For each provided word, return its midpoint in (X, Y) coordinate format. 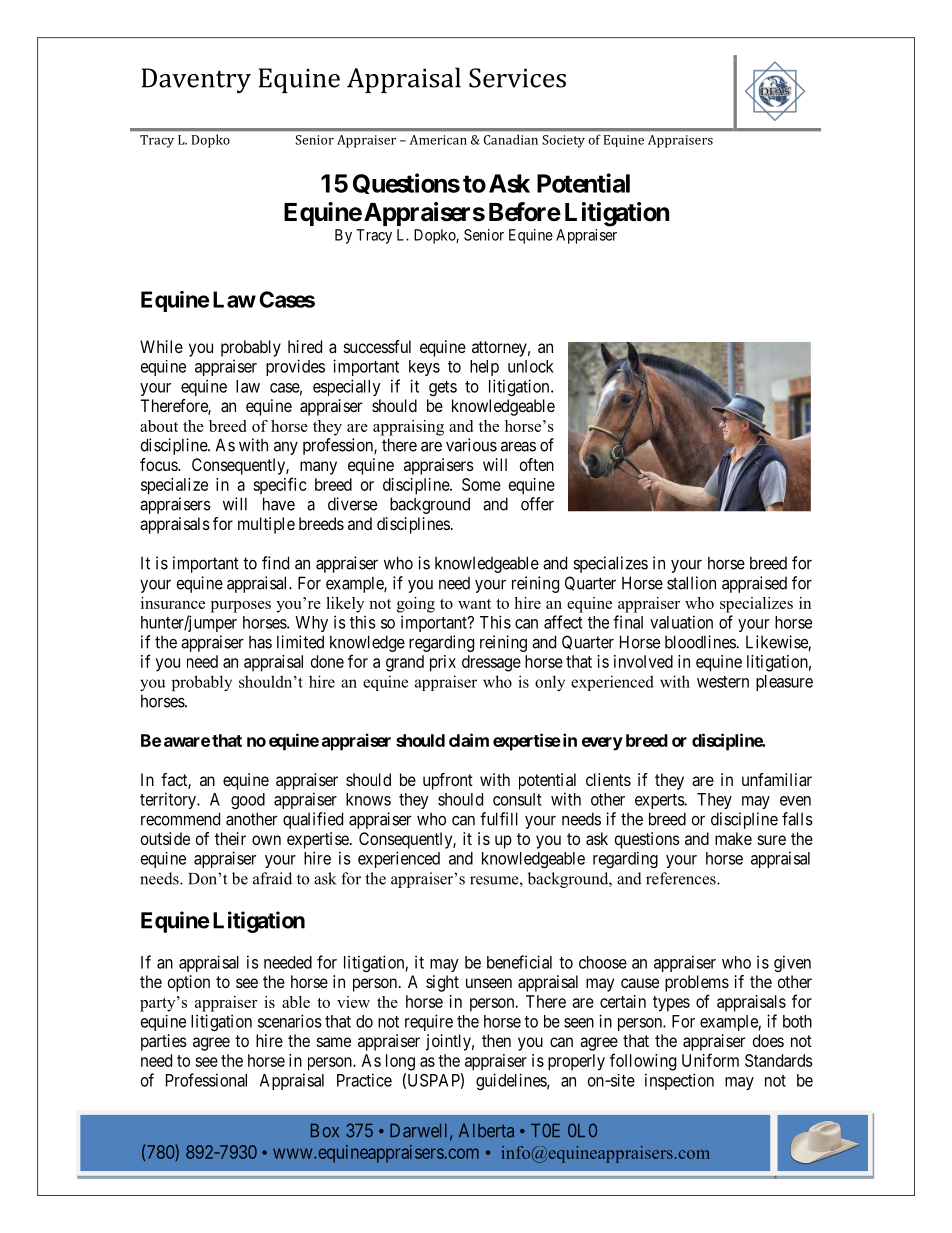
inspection (679, 1081)
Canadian (511, 140)
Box (325, 1131)
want (474, 604)
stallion (691, 583)
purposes (241, 607)
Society (563, 141)
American (438, 140)
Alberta (486, 1131)
